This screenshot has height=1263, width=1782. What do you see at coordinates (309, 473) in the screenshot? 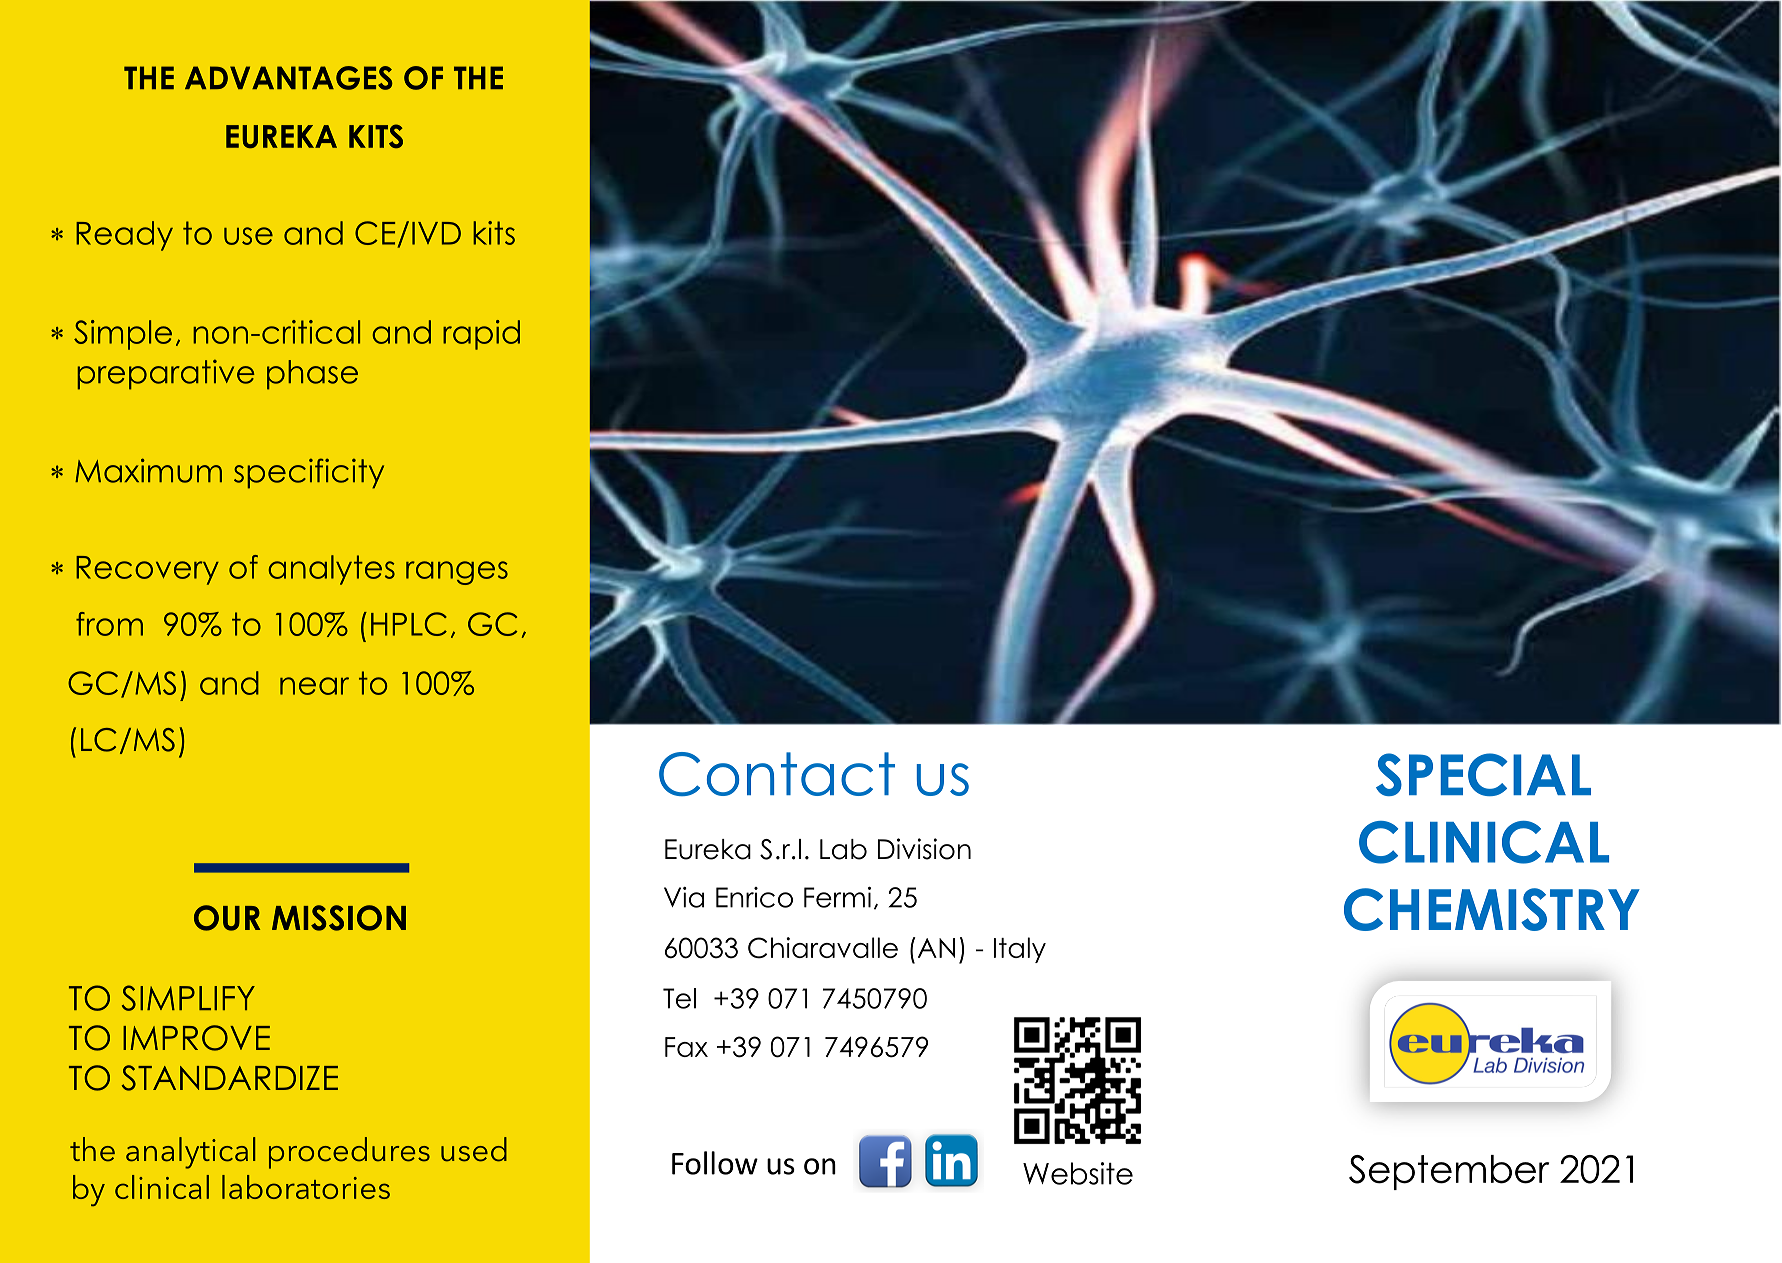
I see `specificity` at bounding box center [309, 473].
